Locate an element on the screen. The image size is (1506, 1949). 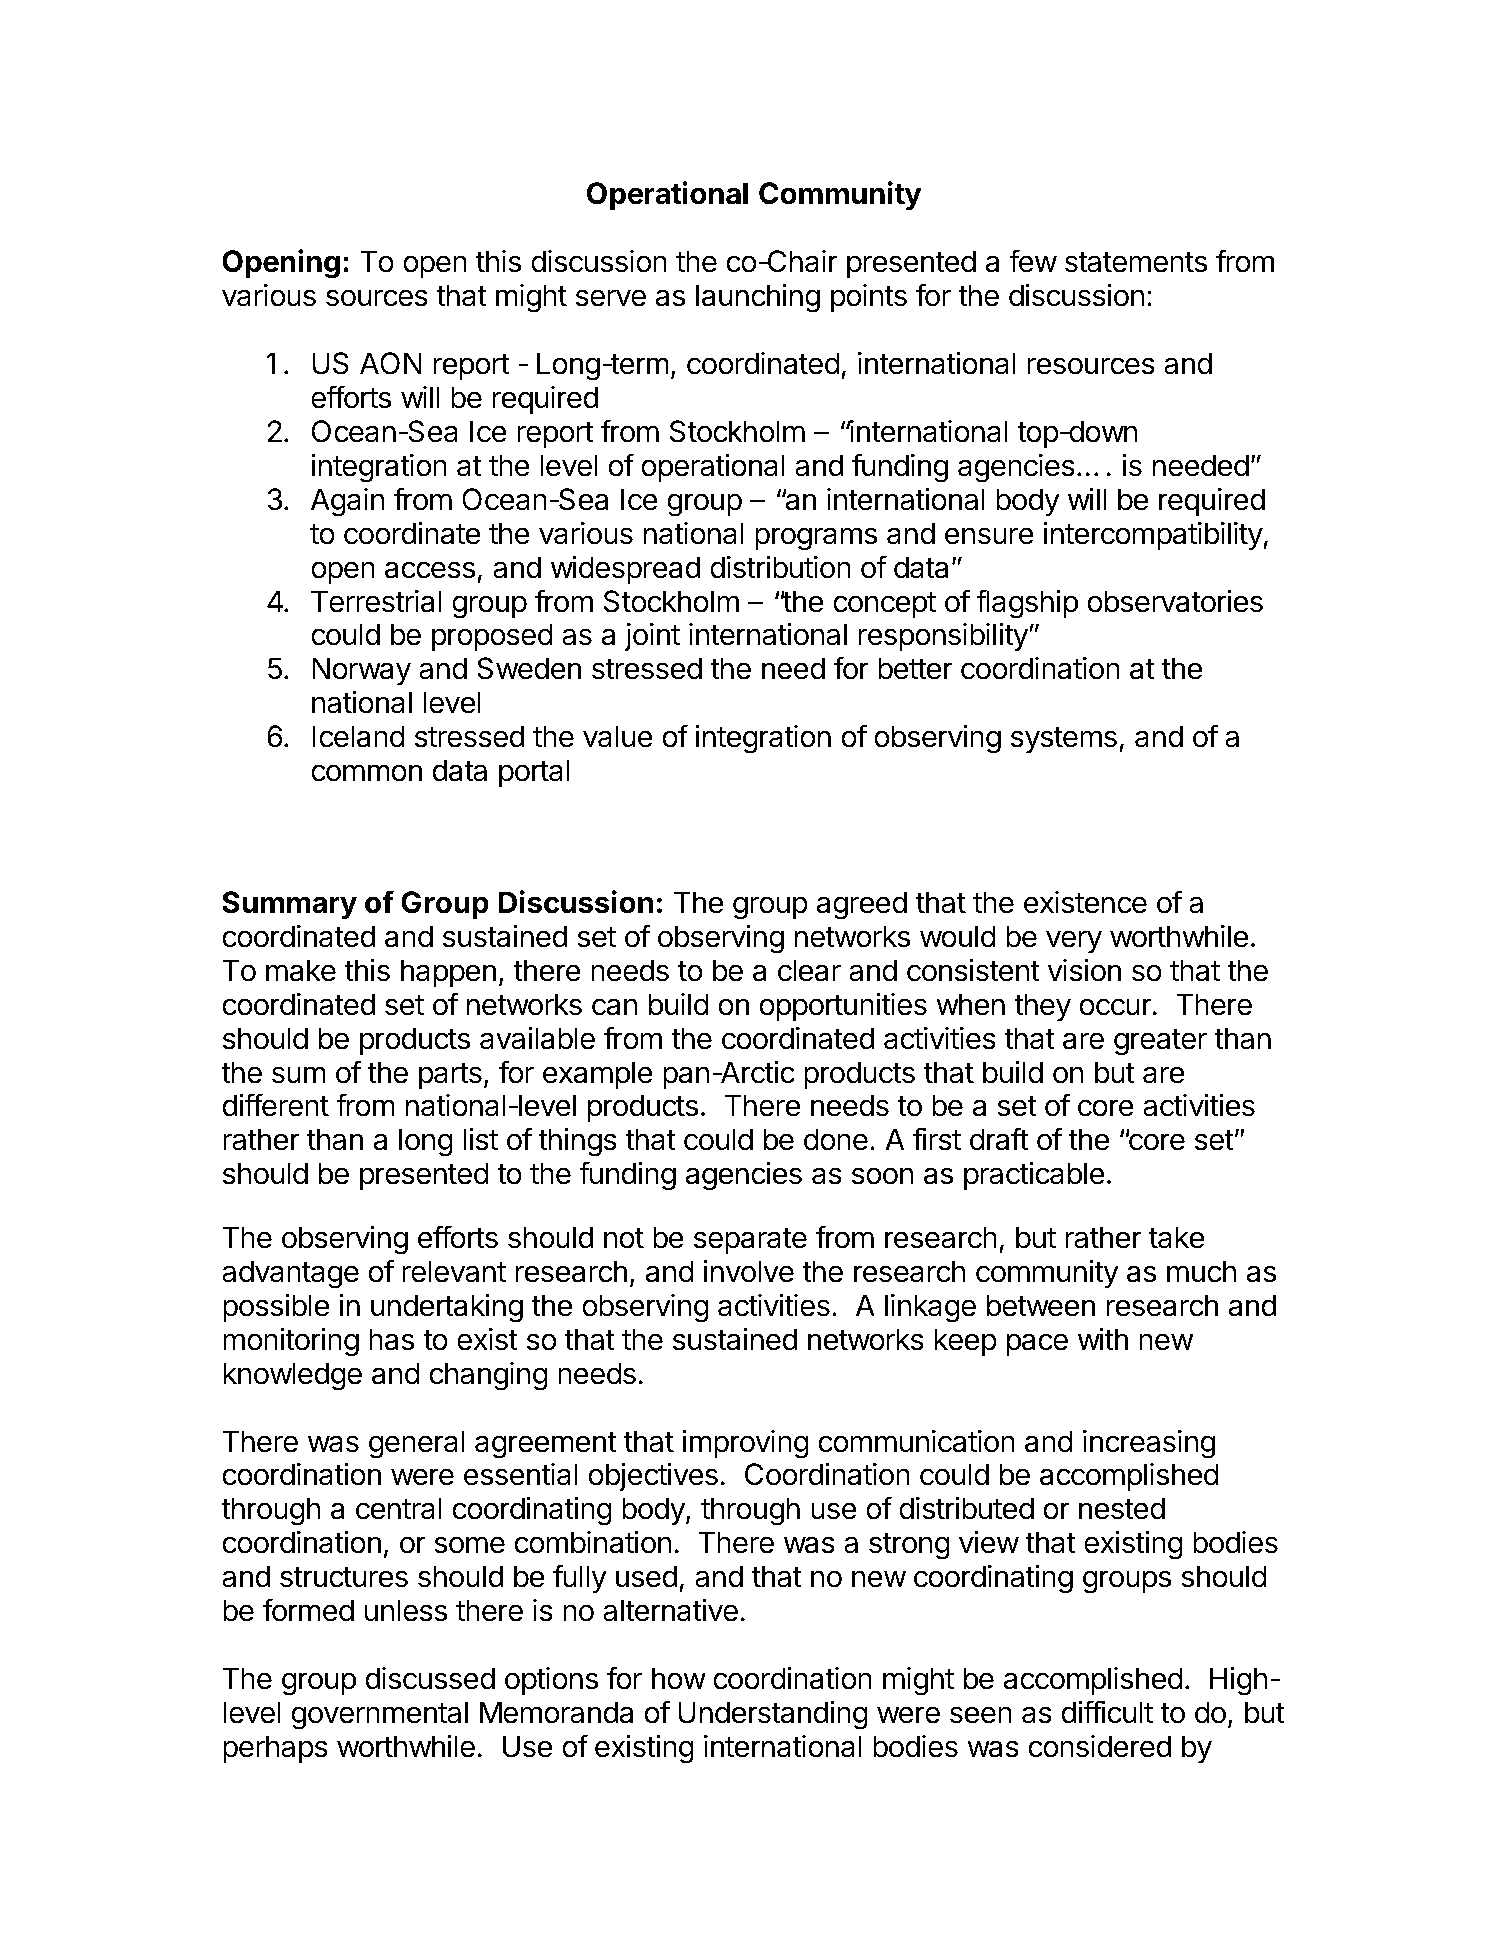
AON is located at coordinates (391, 363).
